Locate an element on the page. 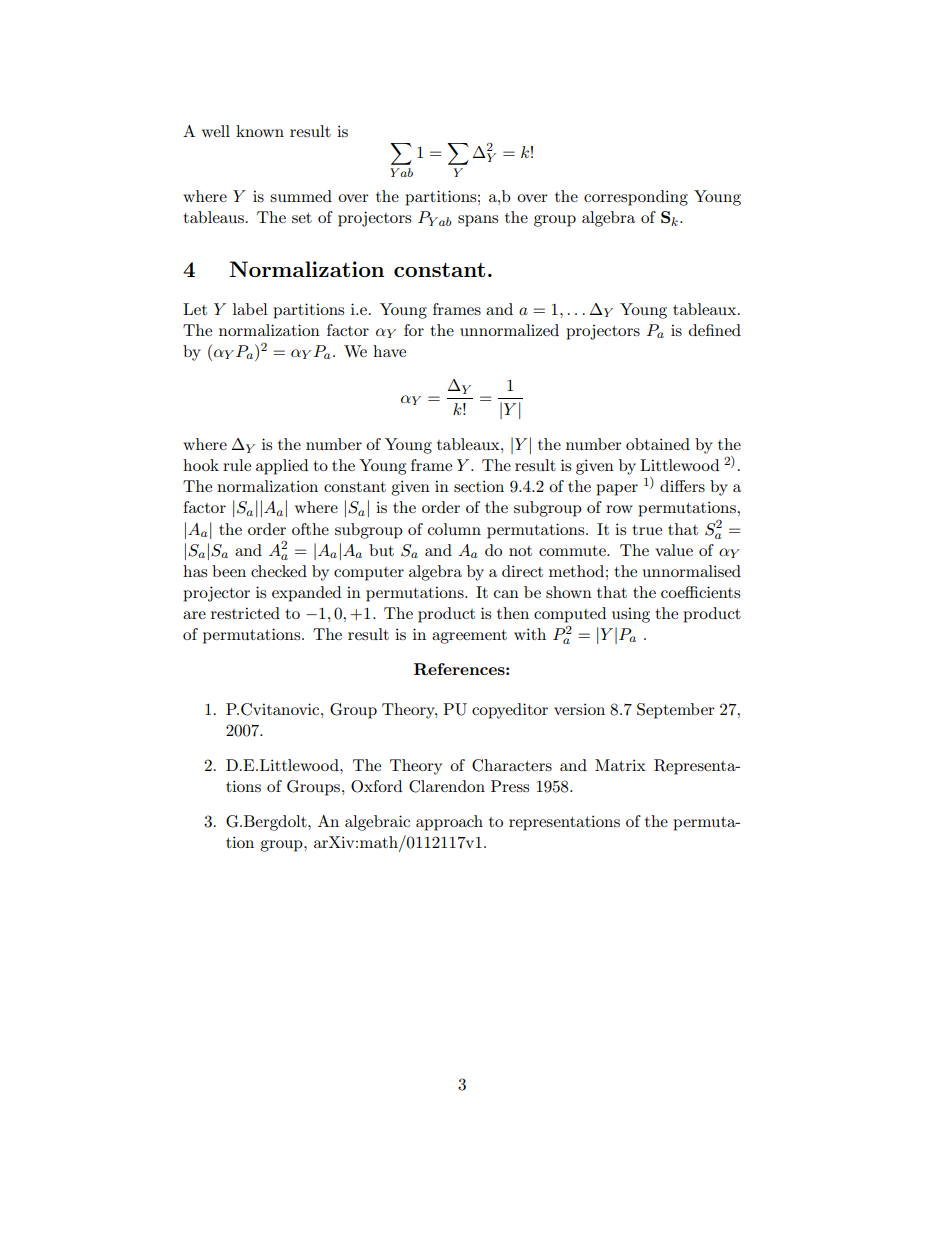  Oxford is located at coordinates (376, 786).
